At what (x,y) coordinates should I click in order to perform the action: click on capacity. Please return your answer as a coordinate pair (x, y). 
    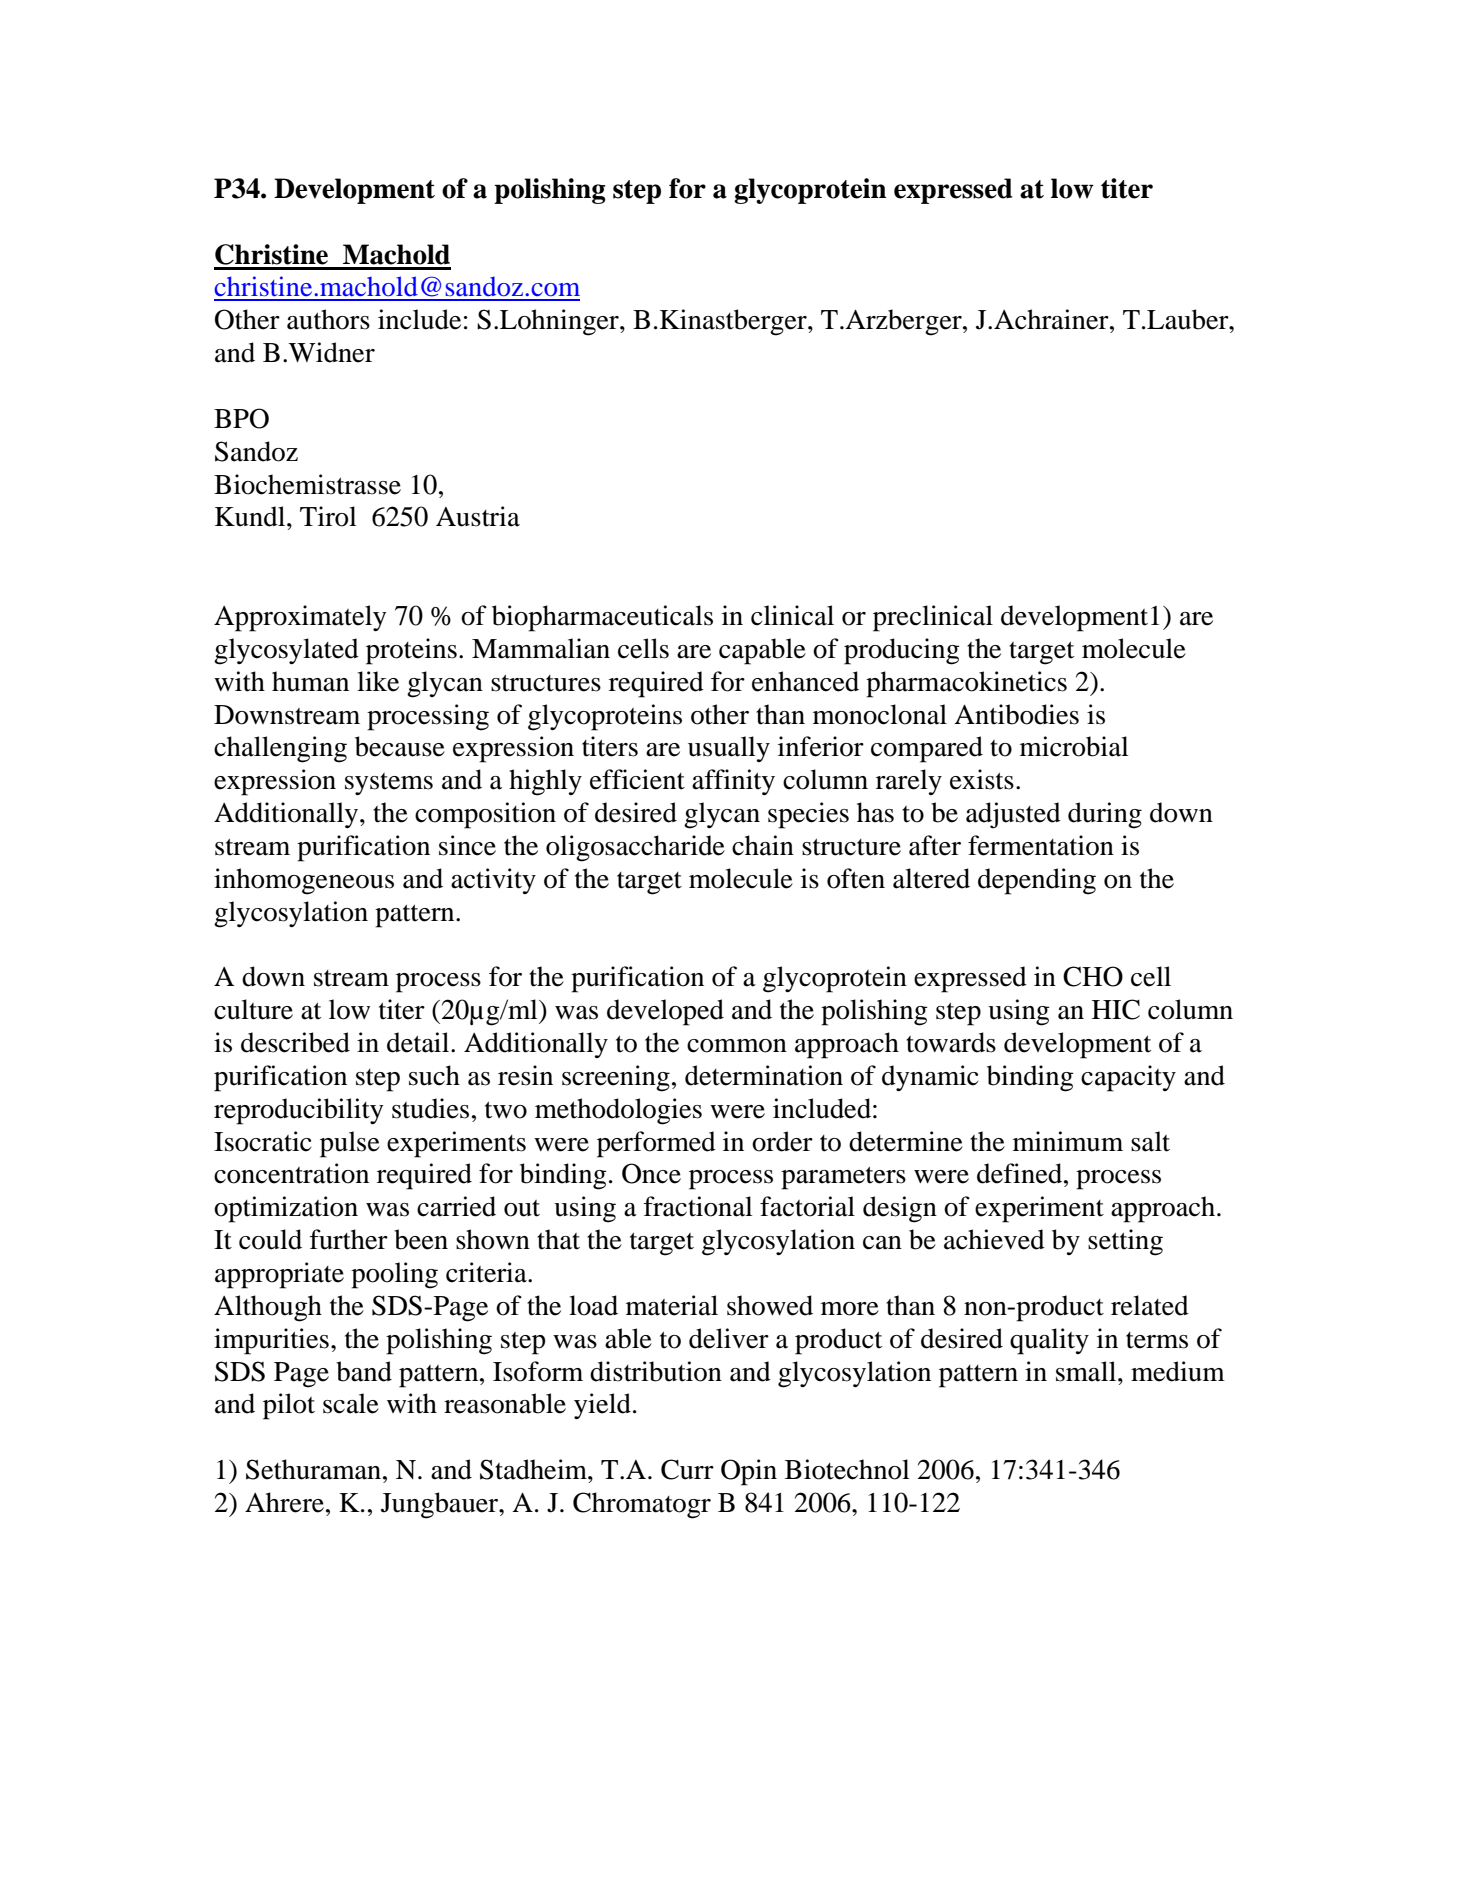
    Looking at the image, I should click on (1128, 1078).
